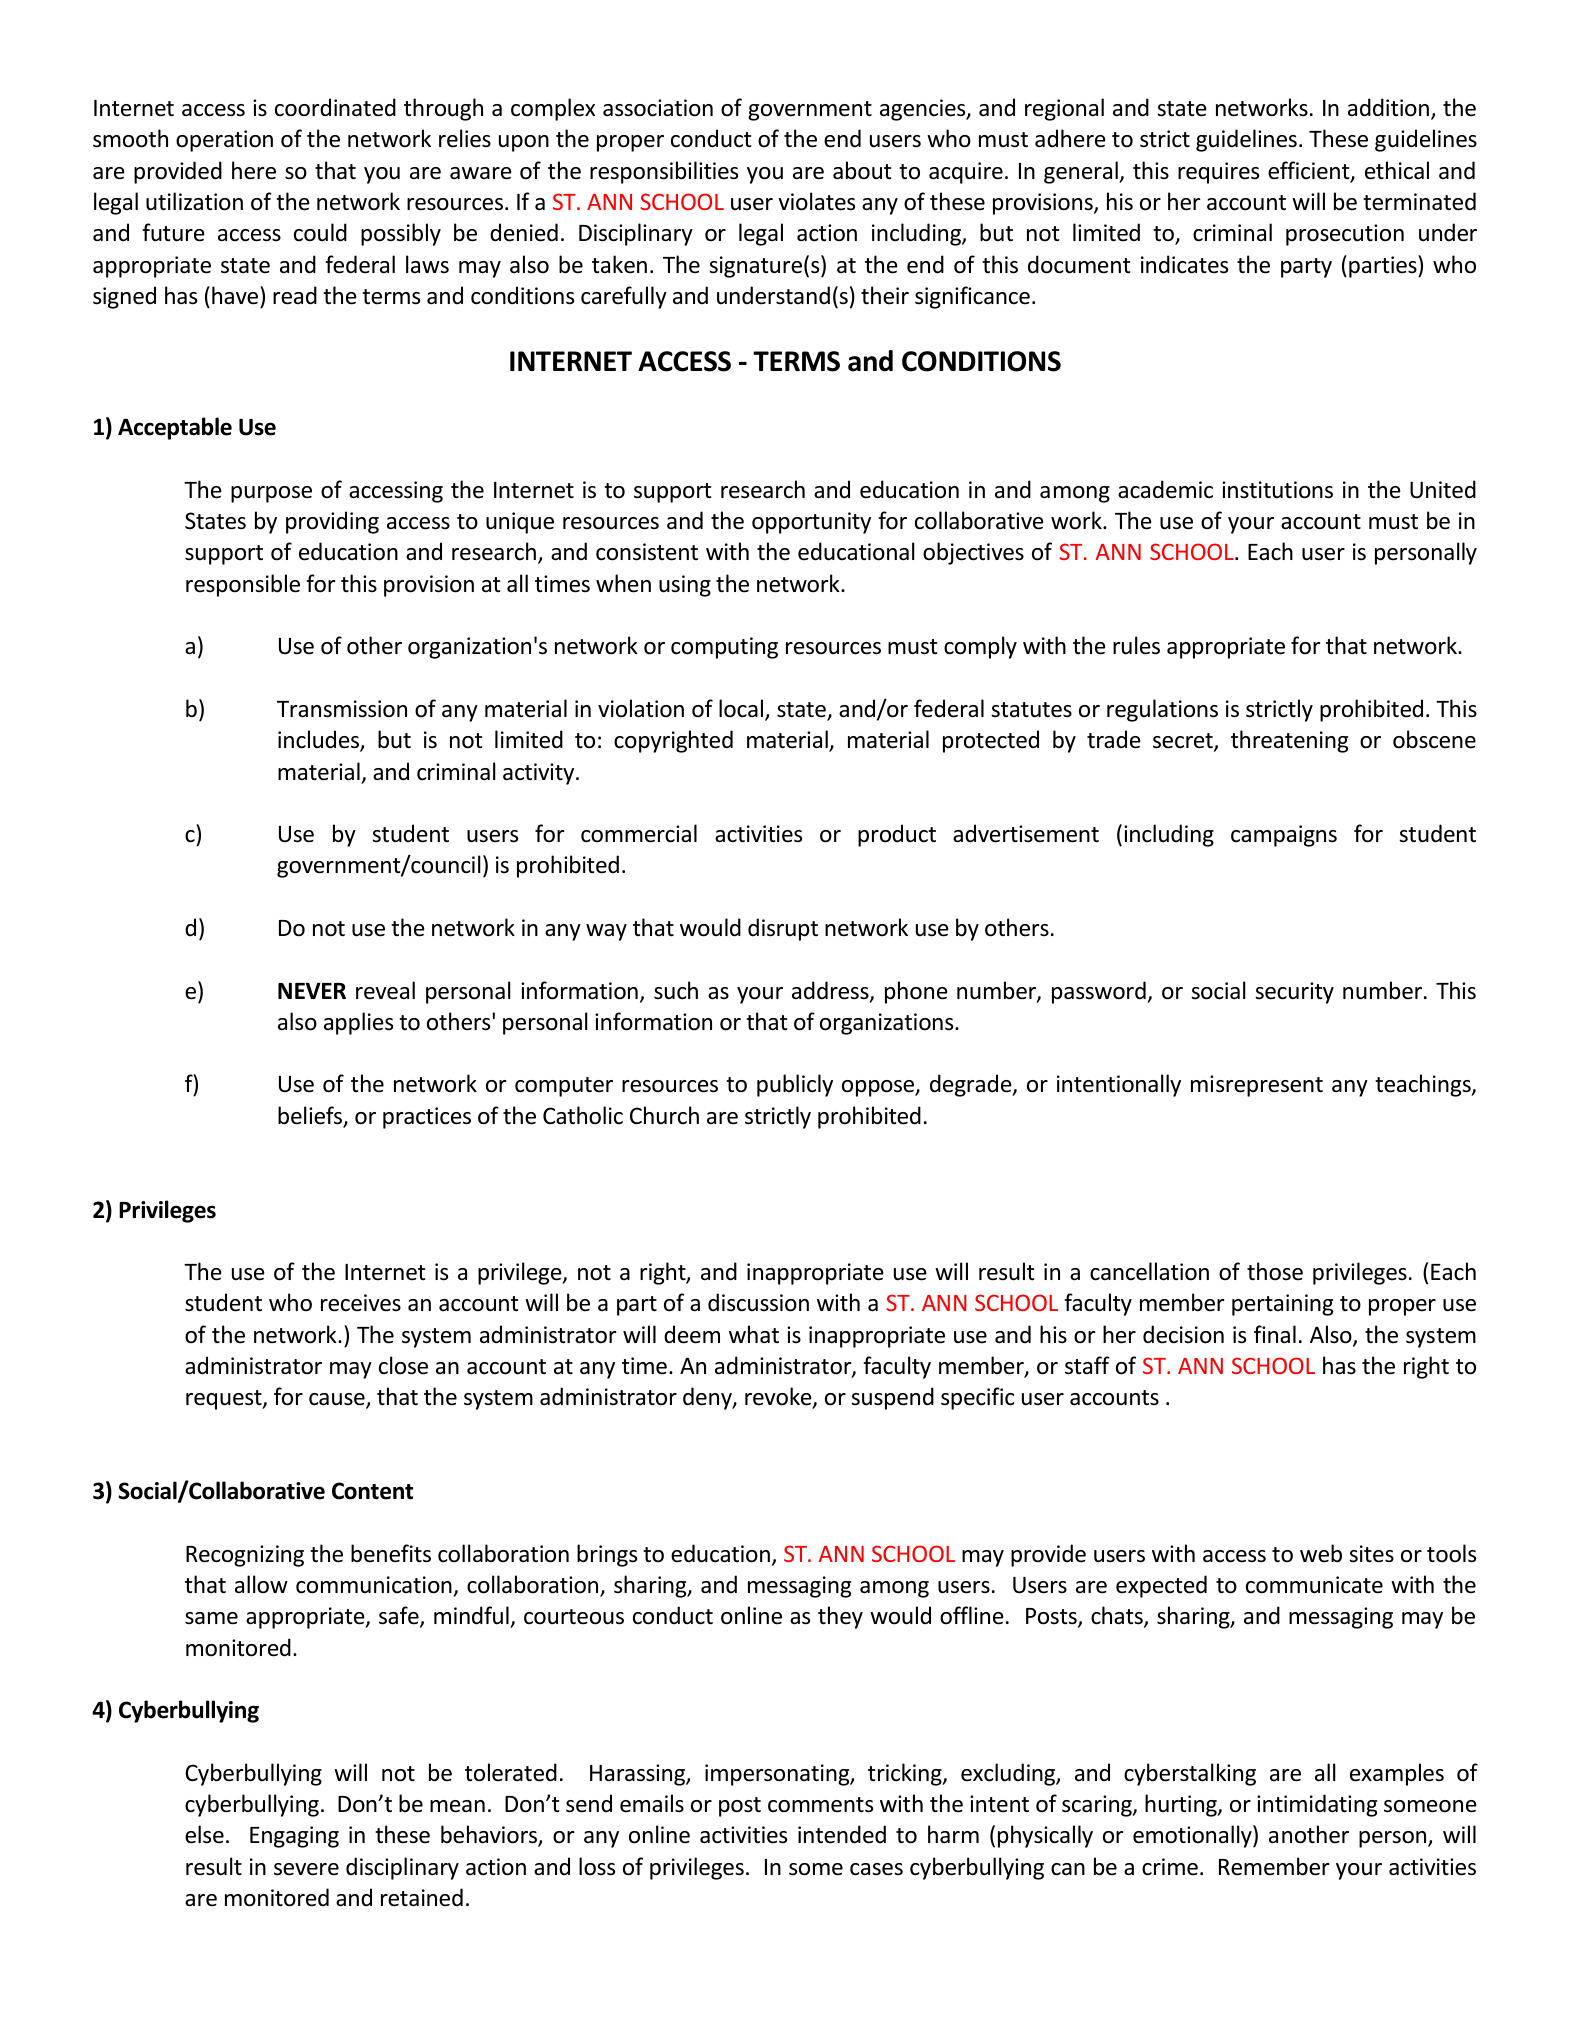 The height and width of the screenshot is (2030, 1569). What do you see at coordinates (320, 232) in the screenshot?
I see `could` at bounding box center [320, 232].
